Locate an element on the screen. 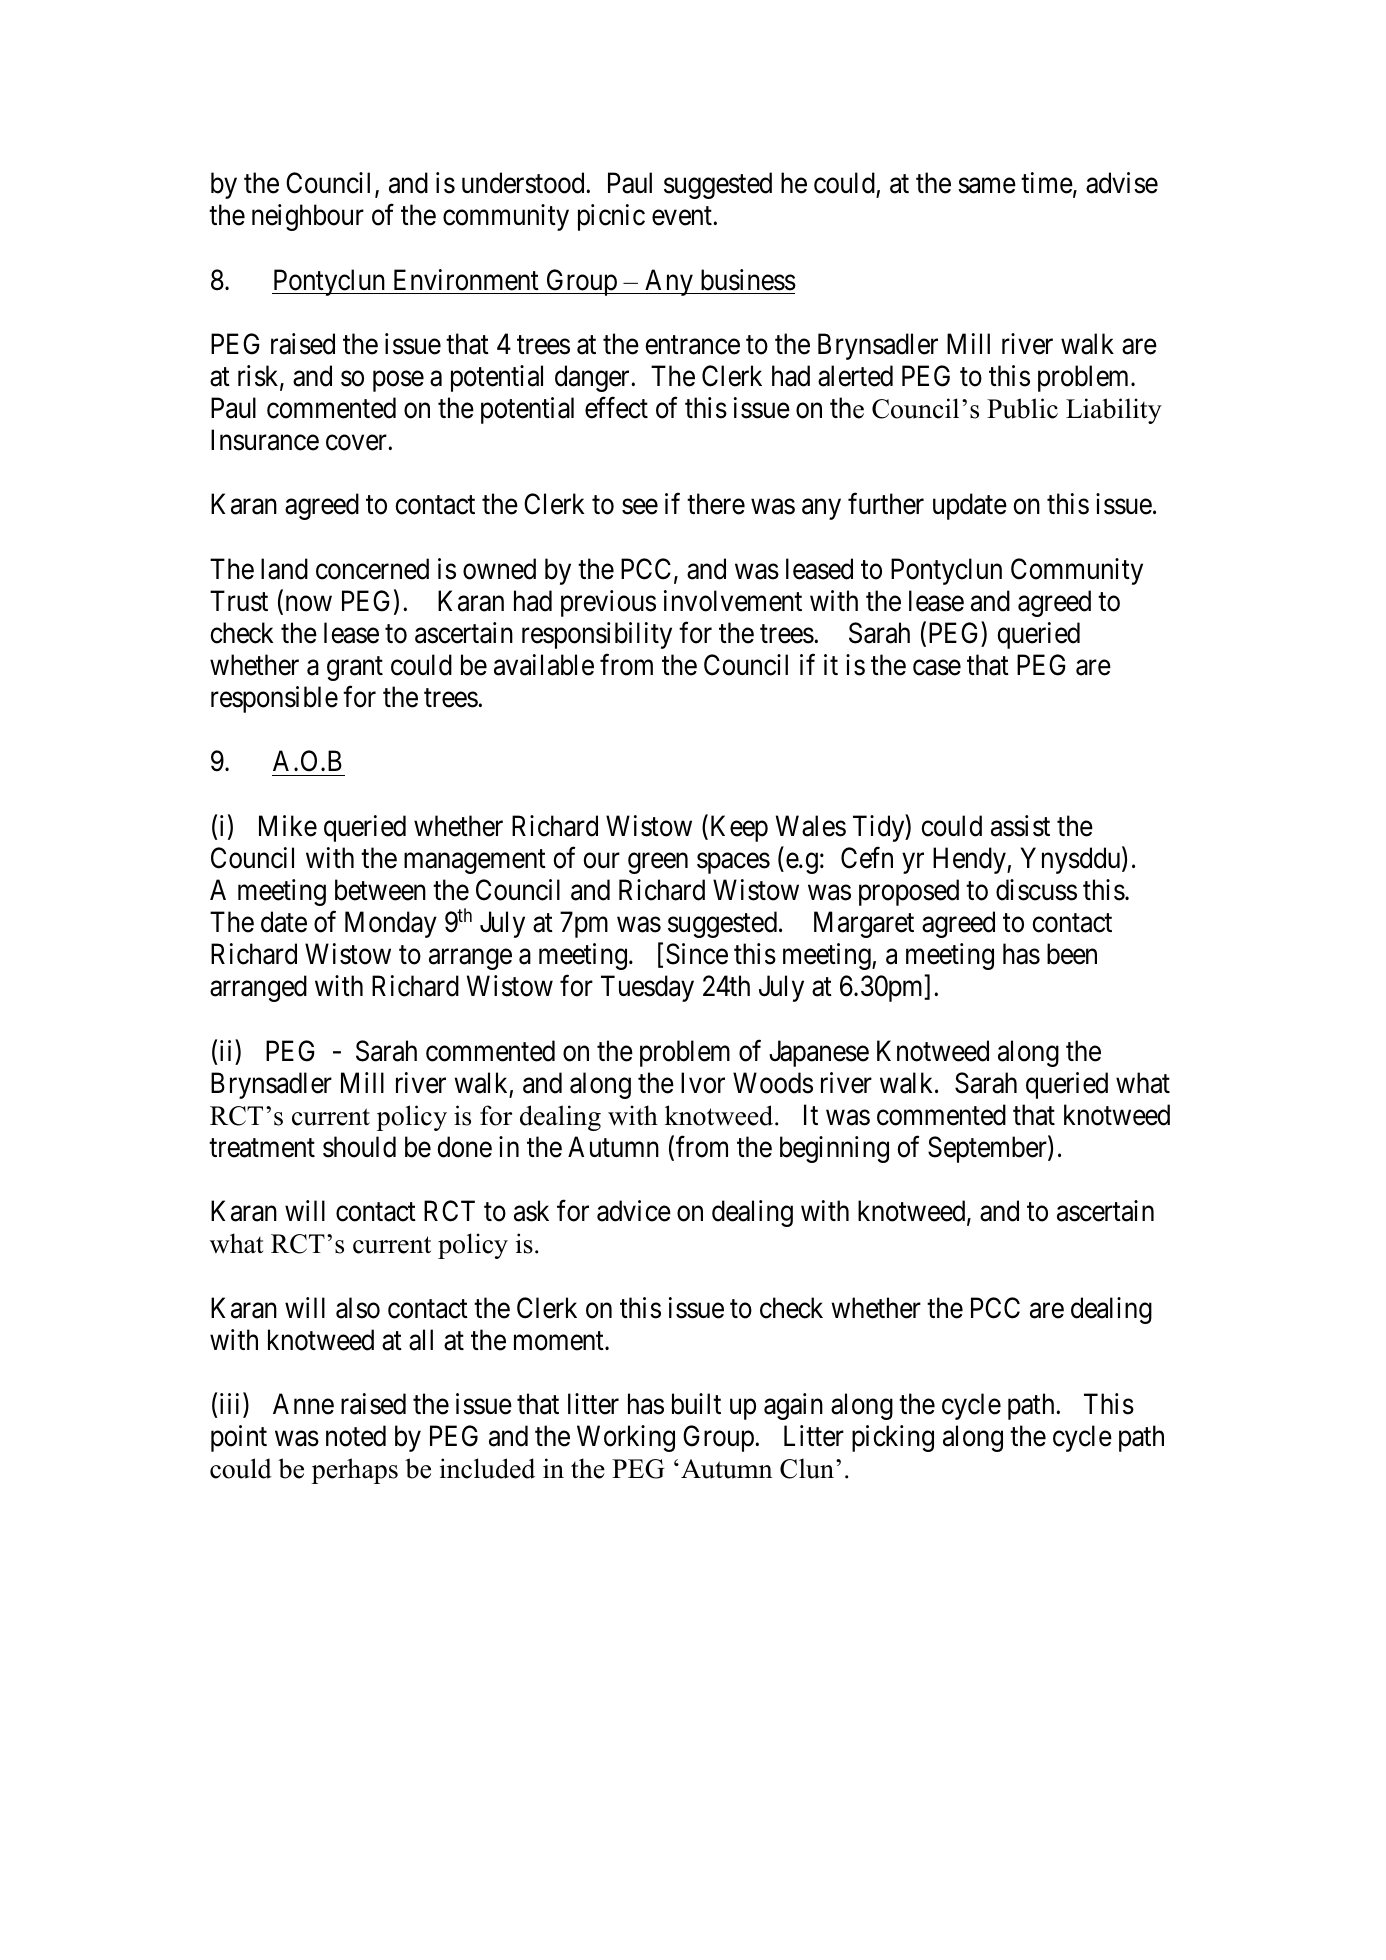 The image size is (1386, 1960). built is located at coordinates (696, 1404).
